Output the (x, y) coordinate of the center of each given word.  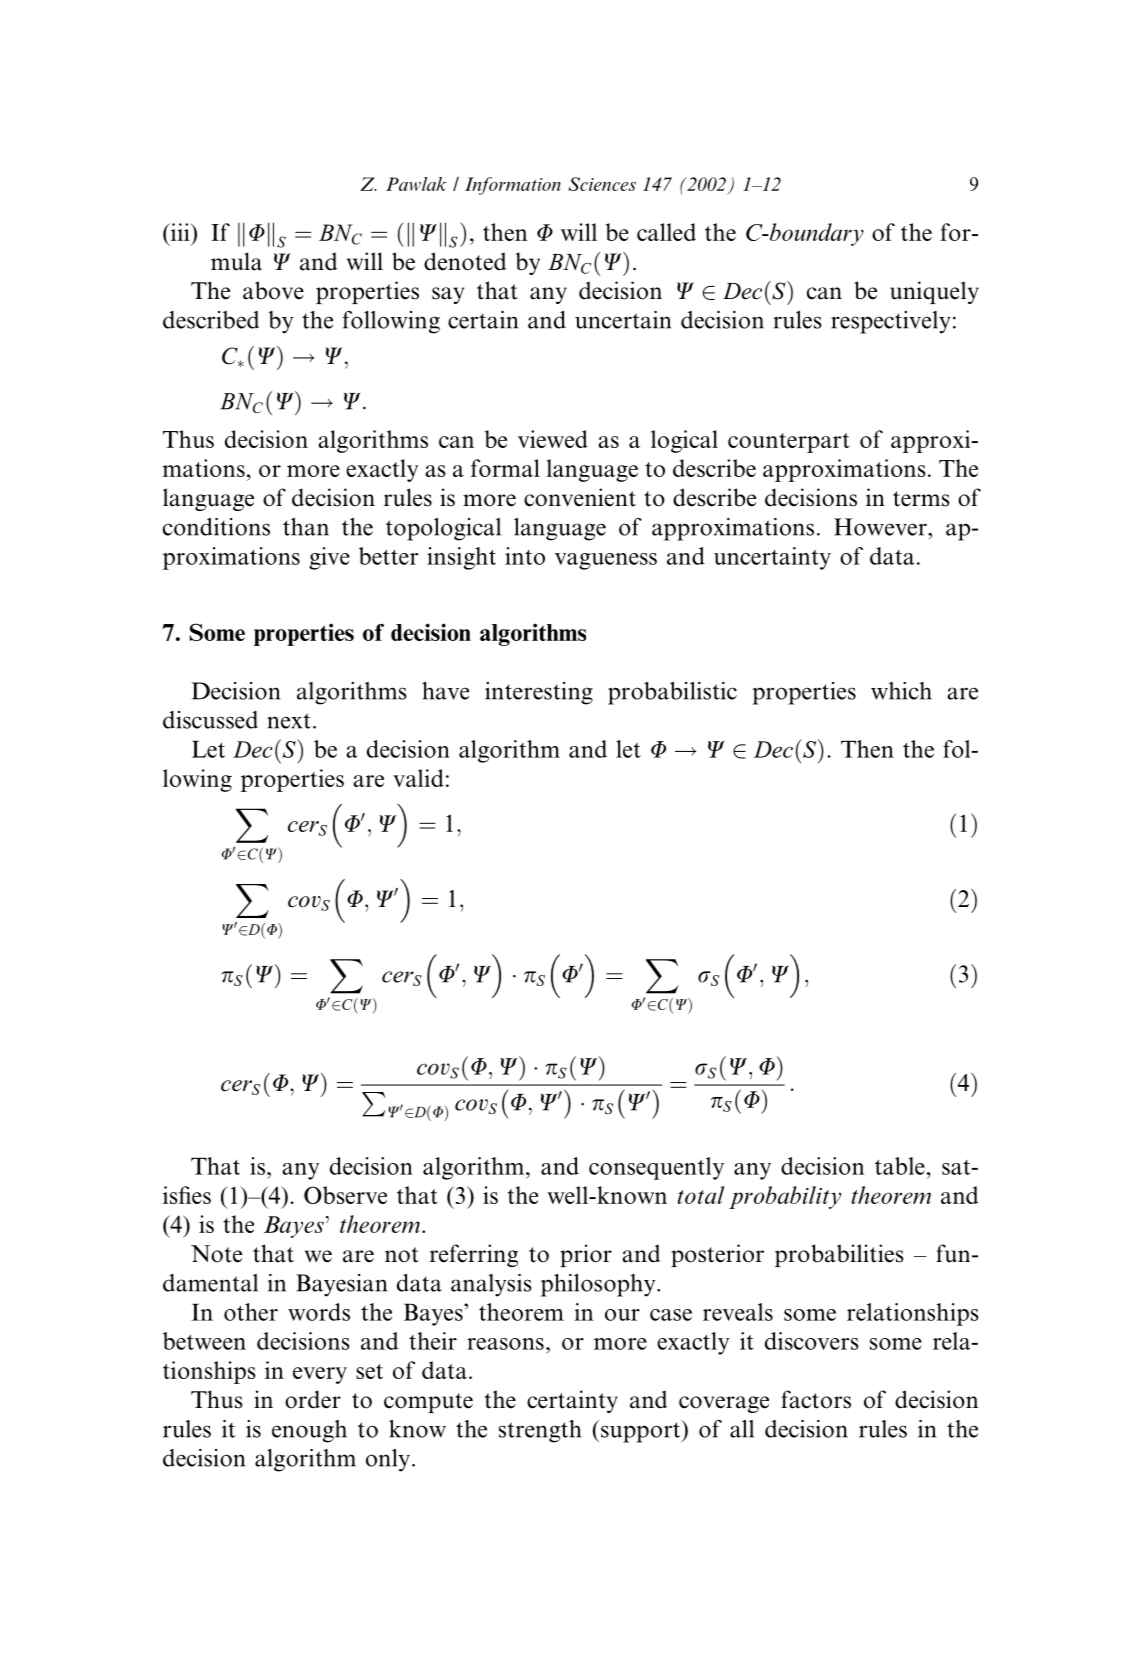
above (273, 290)
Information (513, 186)
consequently (656, 1168)
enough (309, 1431)
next (289, 721)
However (881, 527)
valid (418, 778)
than (306, 527)
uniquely (934, 292)
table (900, 1166)
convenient (580, 497)
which (901, 691)
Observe (345, 1195)
